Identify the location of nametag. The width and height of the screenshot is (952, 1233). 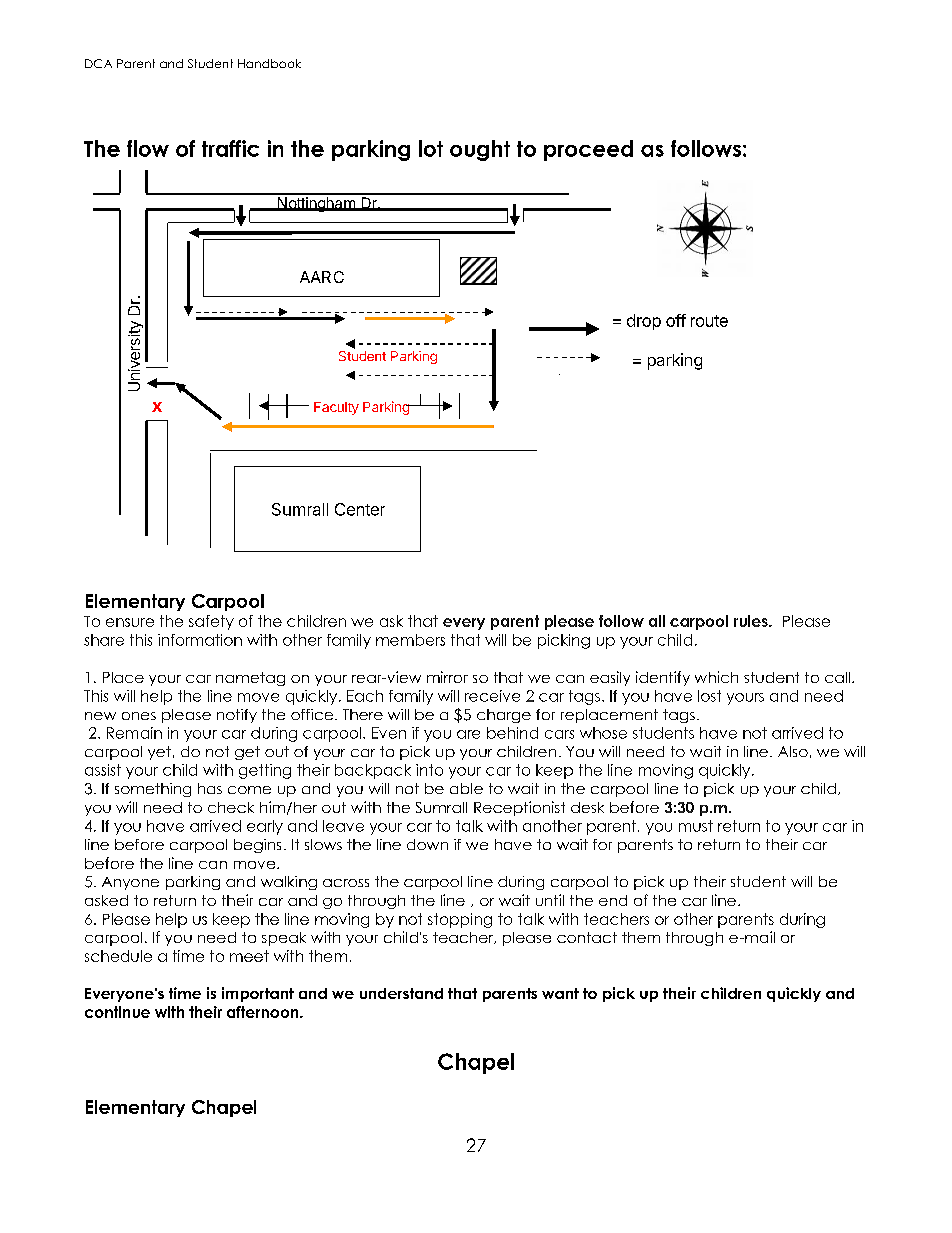
(250, 679).
